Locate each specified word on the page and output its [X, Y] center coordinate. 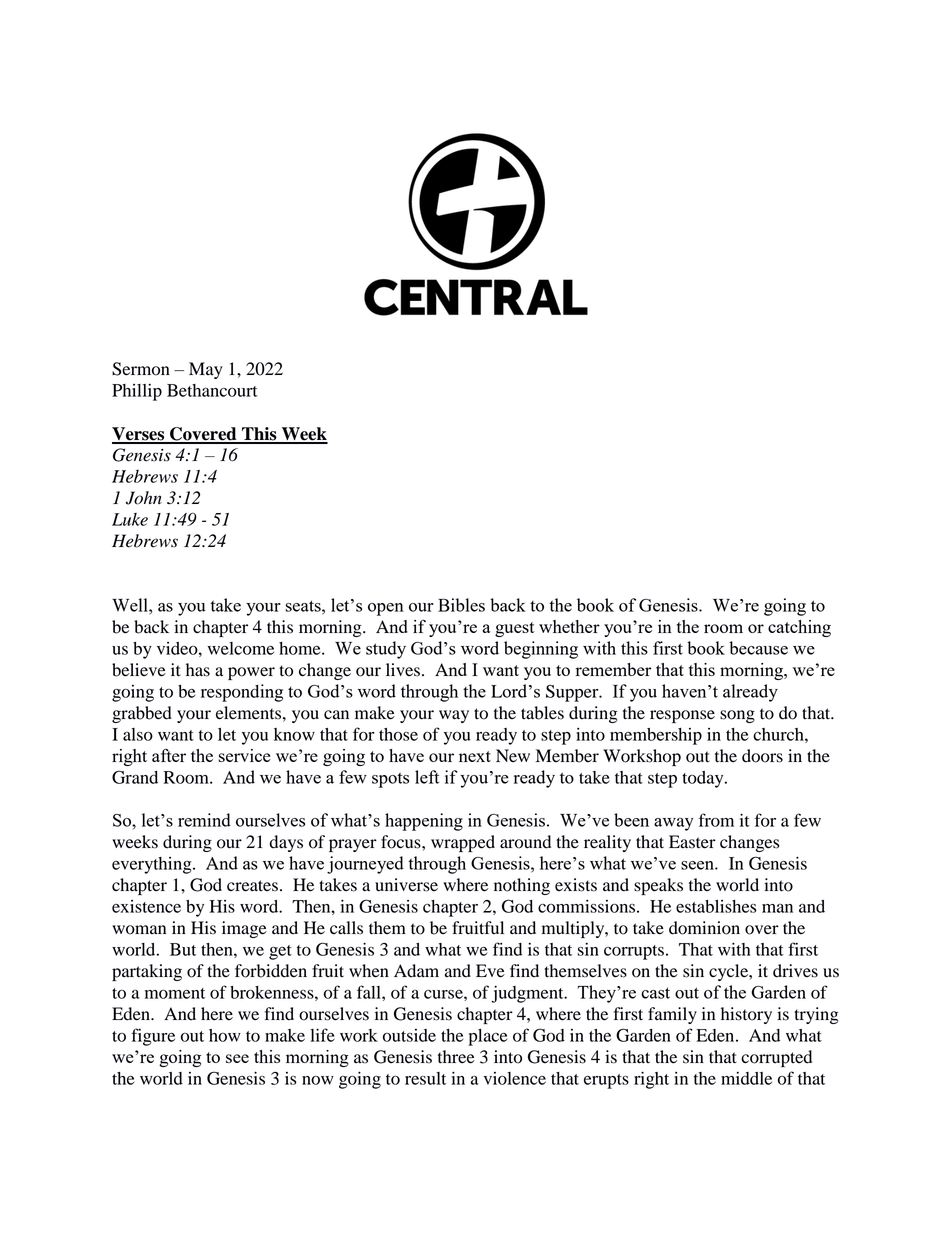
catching [799, 628]
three [456, 1057]
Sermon [141, 369]
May [206, 370]
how [225, 1035]
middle [746, 1078]
